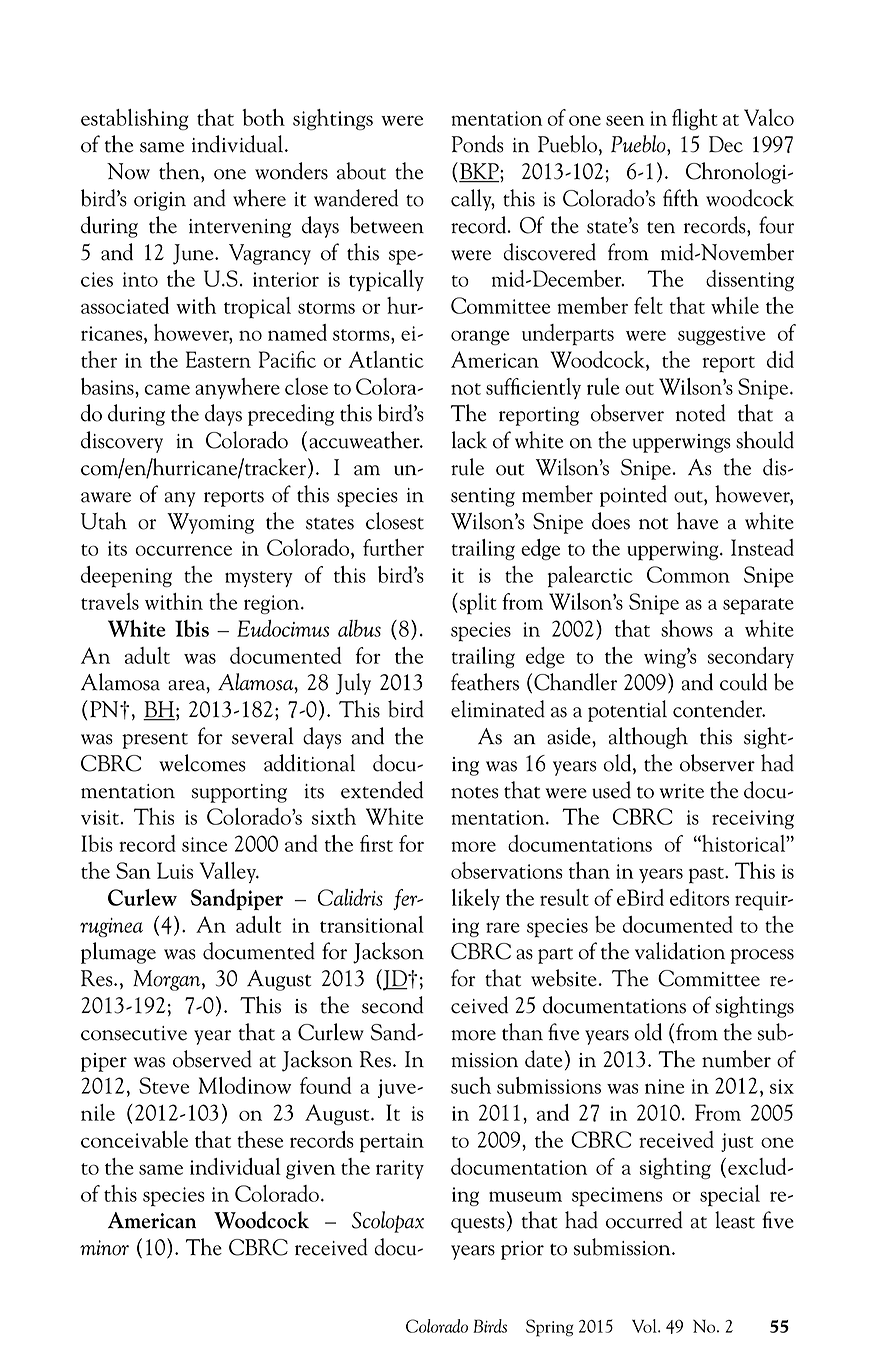 The height and width of the screenshot is (1372, 887). What do you see at coordinates (180, 172) in the screenshot?
I see `then` at bounding box center [180, 172].
